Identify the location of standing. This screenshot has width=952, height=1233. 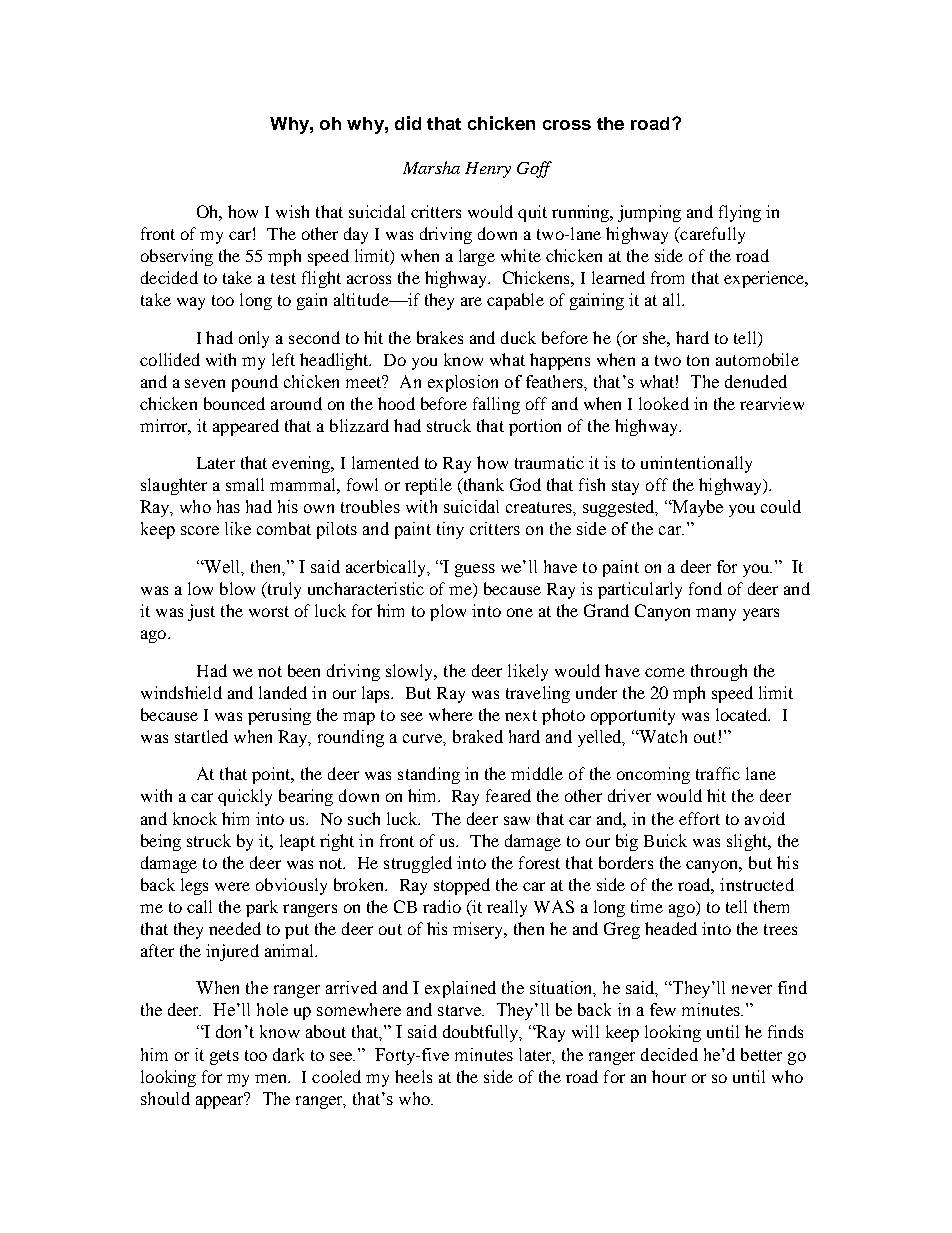
(429, 775).
